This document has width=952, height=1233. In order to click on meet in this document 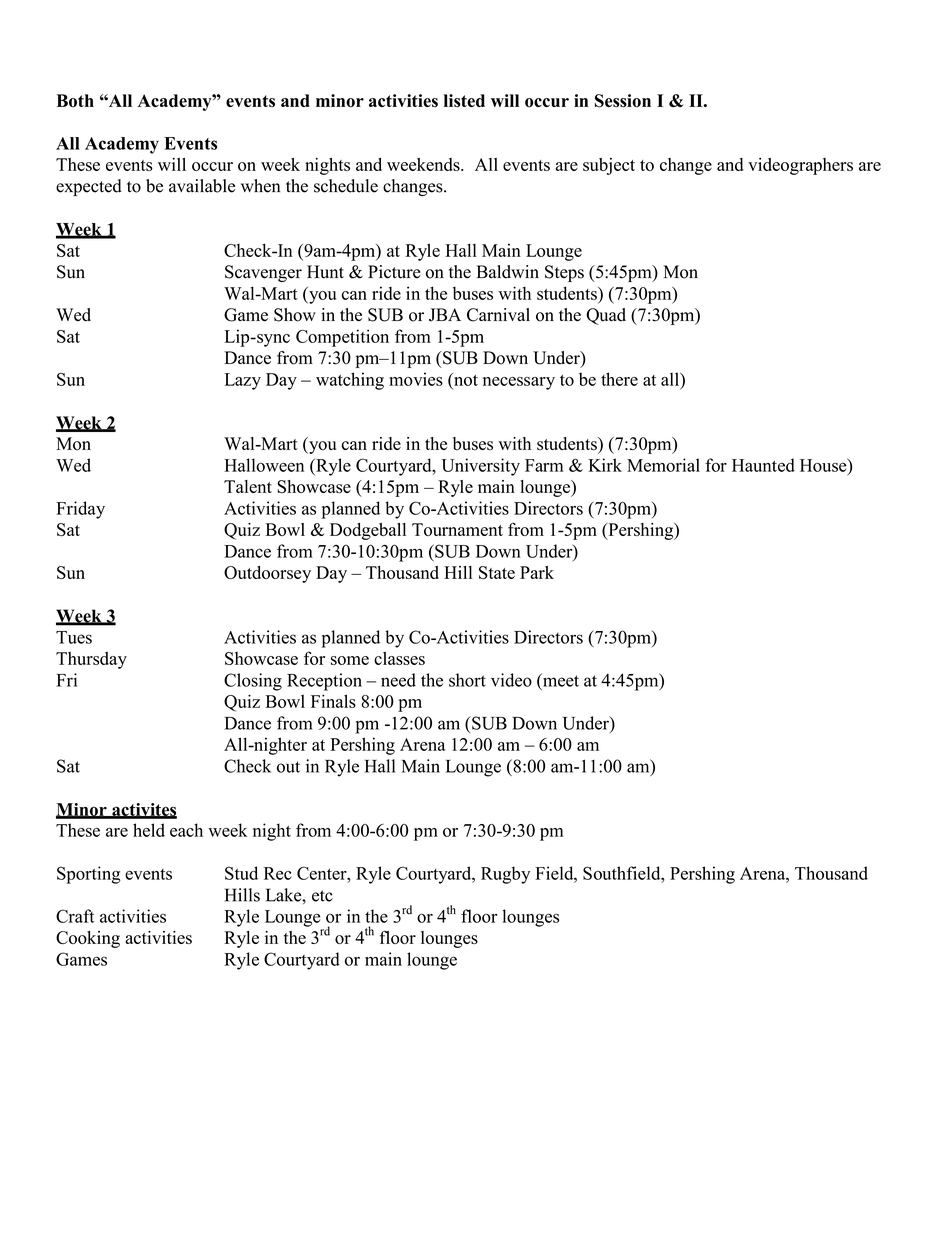, I will do `click(560, 680)`.
